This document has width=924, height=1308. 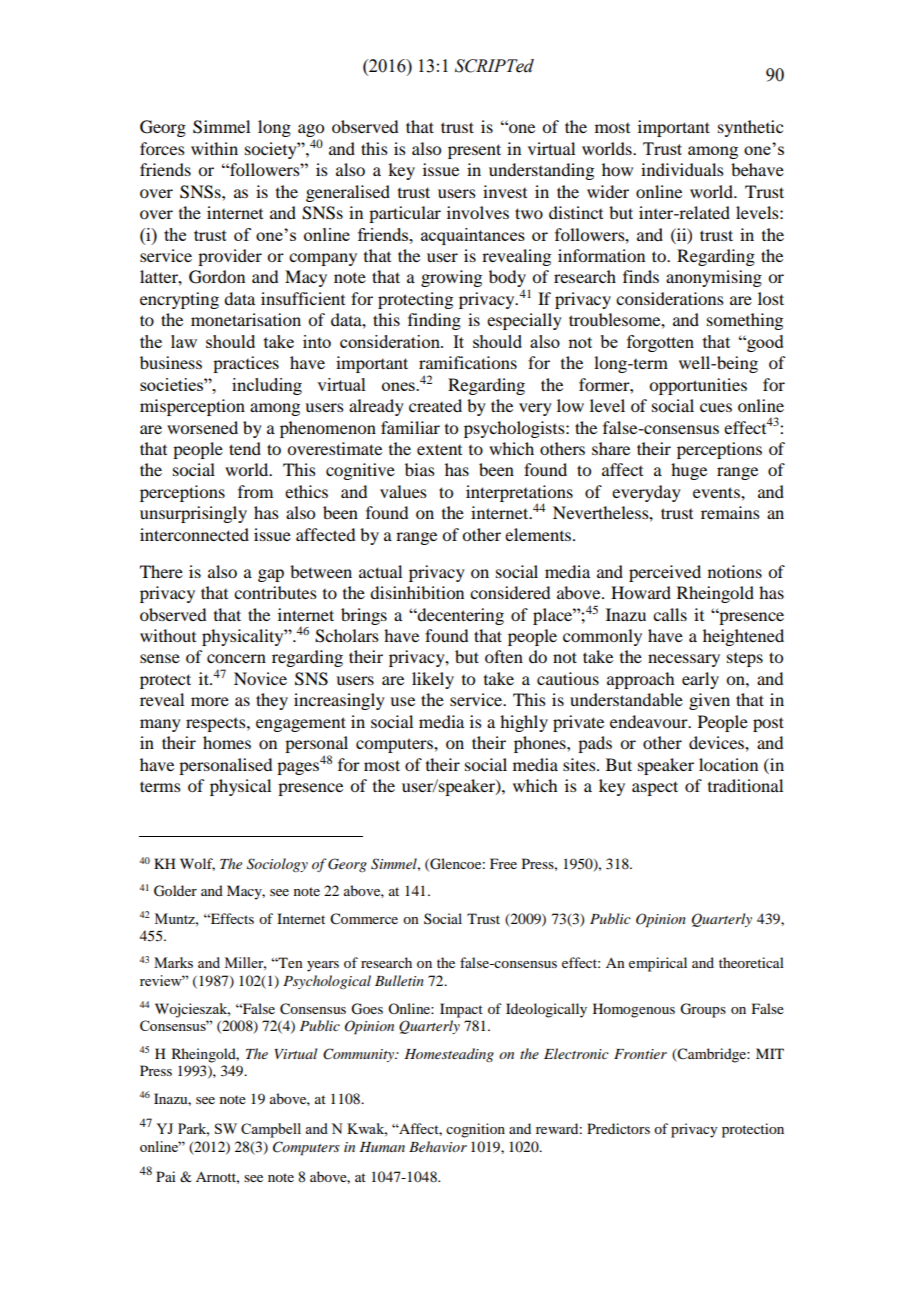 What do you see at coordinates (435, 405) in the document?
I see `created` at bounding box center [435, 405].
